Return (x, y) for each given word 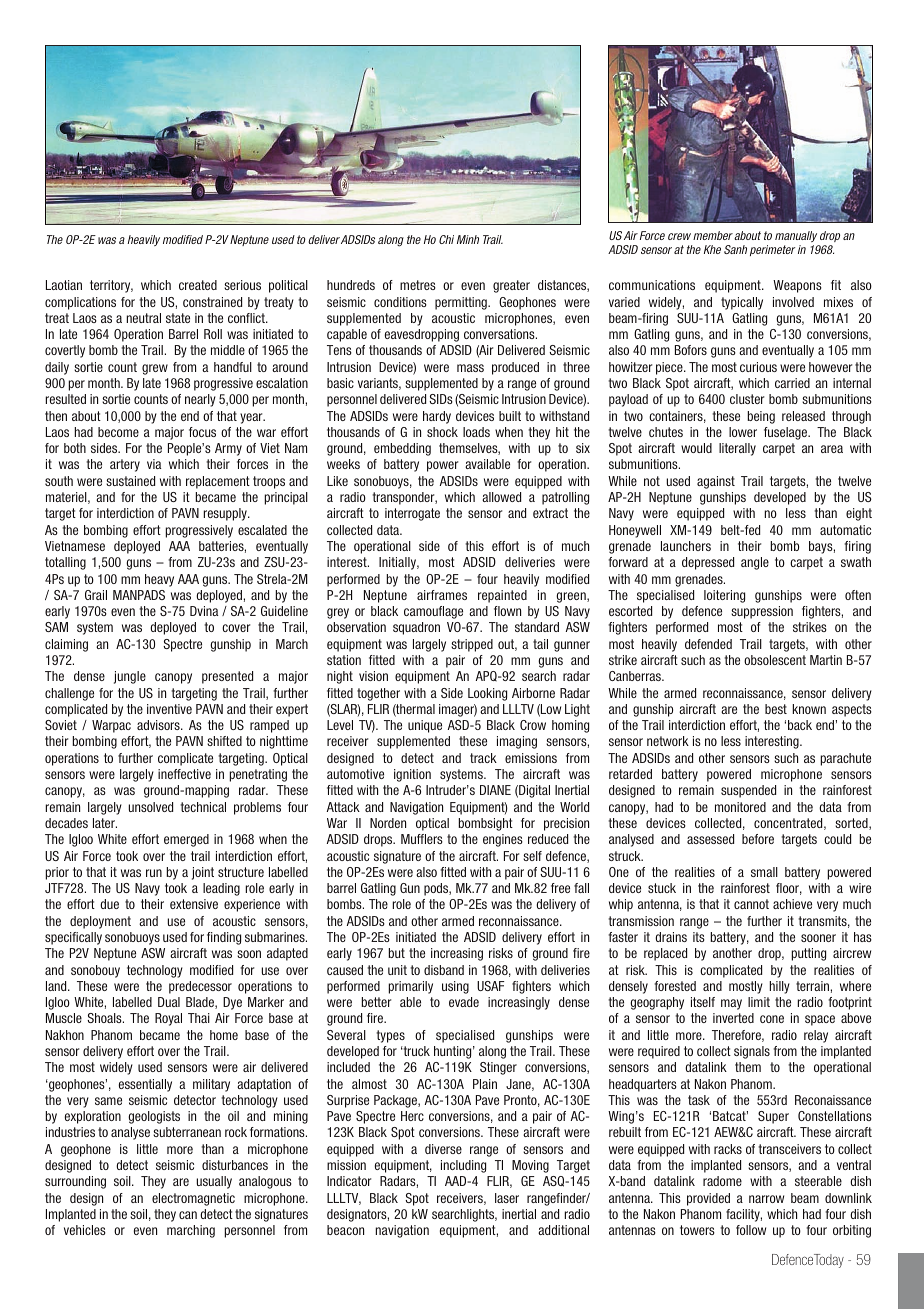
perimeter (772, 250)
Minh (468, 239)
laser (507, 1198)
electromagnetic (193, 1199)
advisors (159, 725)
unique (425, 726)
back (800, 725)
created (198, 285)
